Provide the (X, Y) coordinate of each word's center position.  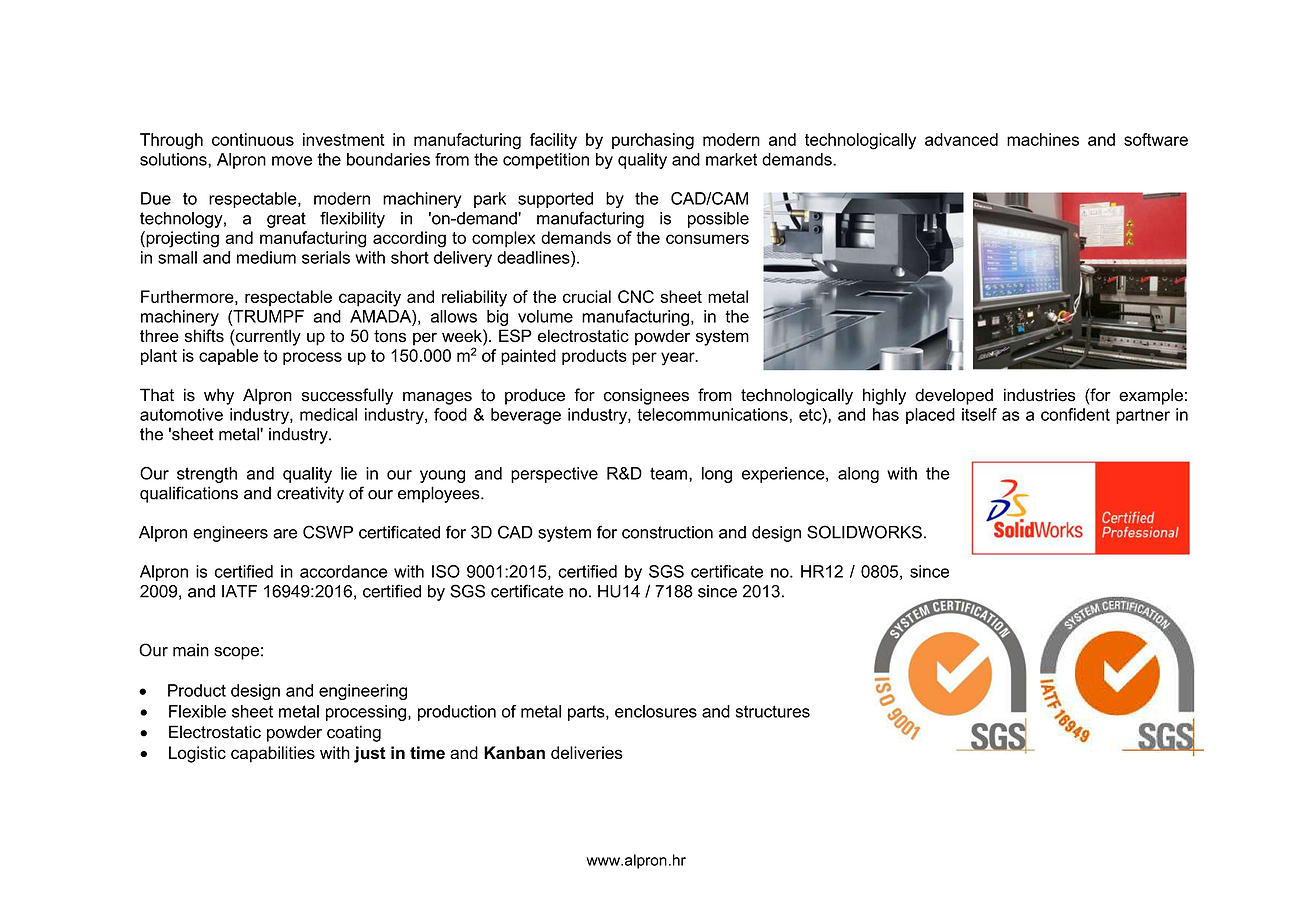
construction (667, 532)
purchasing (653, 141)
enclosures (656, 711)
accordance (344, 571)
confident (1075, 414)
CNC (636, 296)
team (670, 473)
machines (1043, 139)
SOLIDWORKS (864, 532)
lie (349, 473)
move (292, 161)
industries (1039, 395)
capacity (370, 298)
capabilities (273, 754)
